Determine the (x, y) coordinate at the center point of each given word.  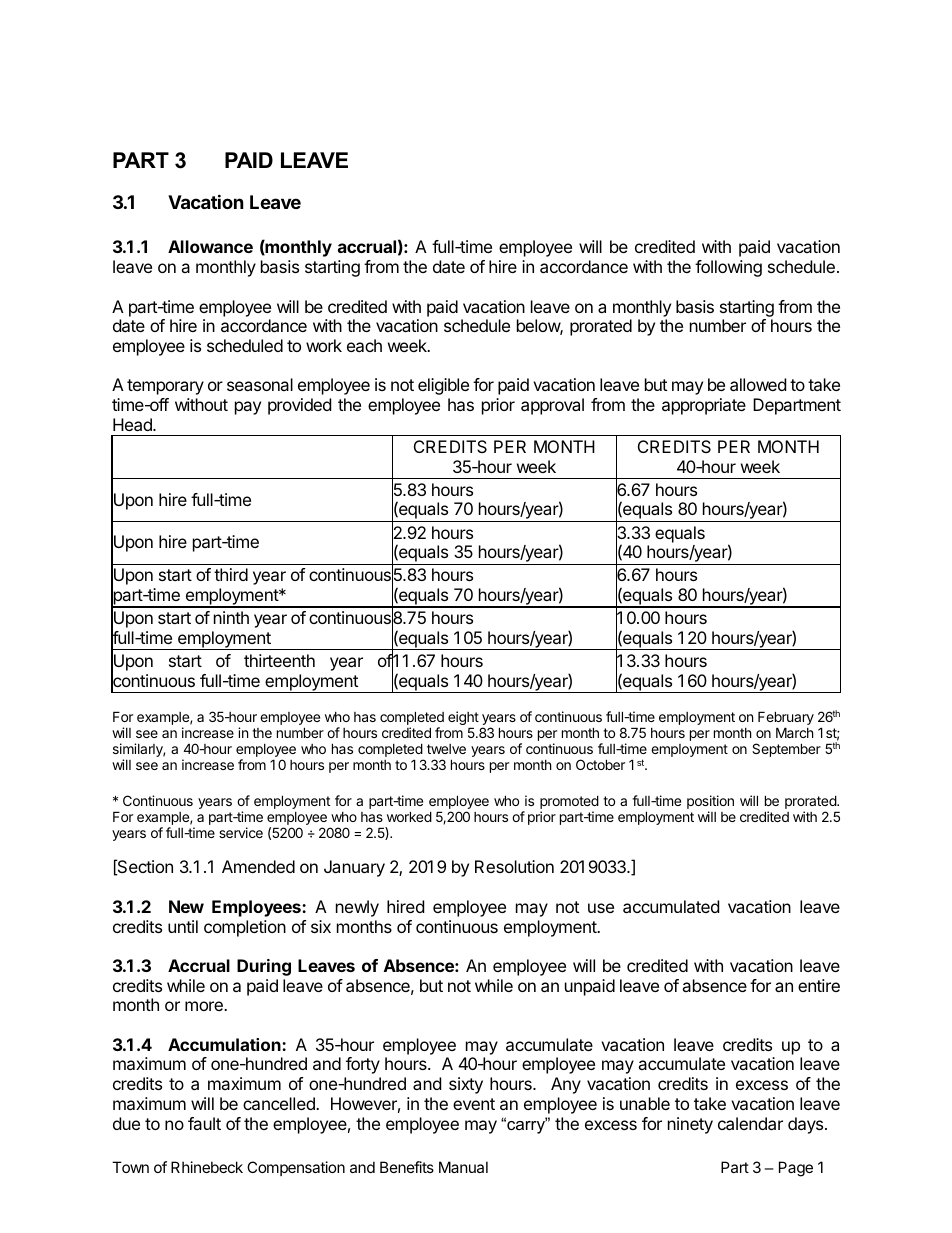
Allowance (210, 246)
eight (463, 719)
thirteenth (279, 660)
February (786, 719)
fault (204, 1123)
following (728, 268)
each (364, 345)
